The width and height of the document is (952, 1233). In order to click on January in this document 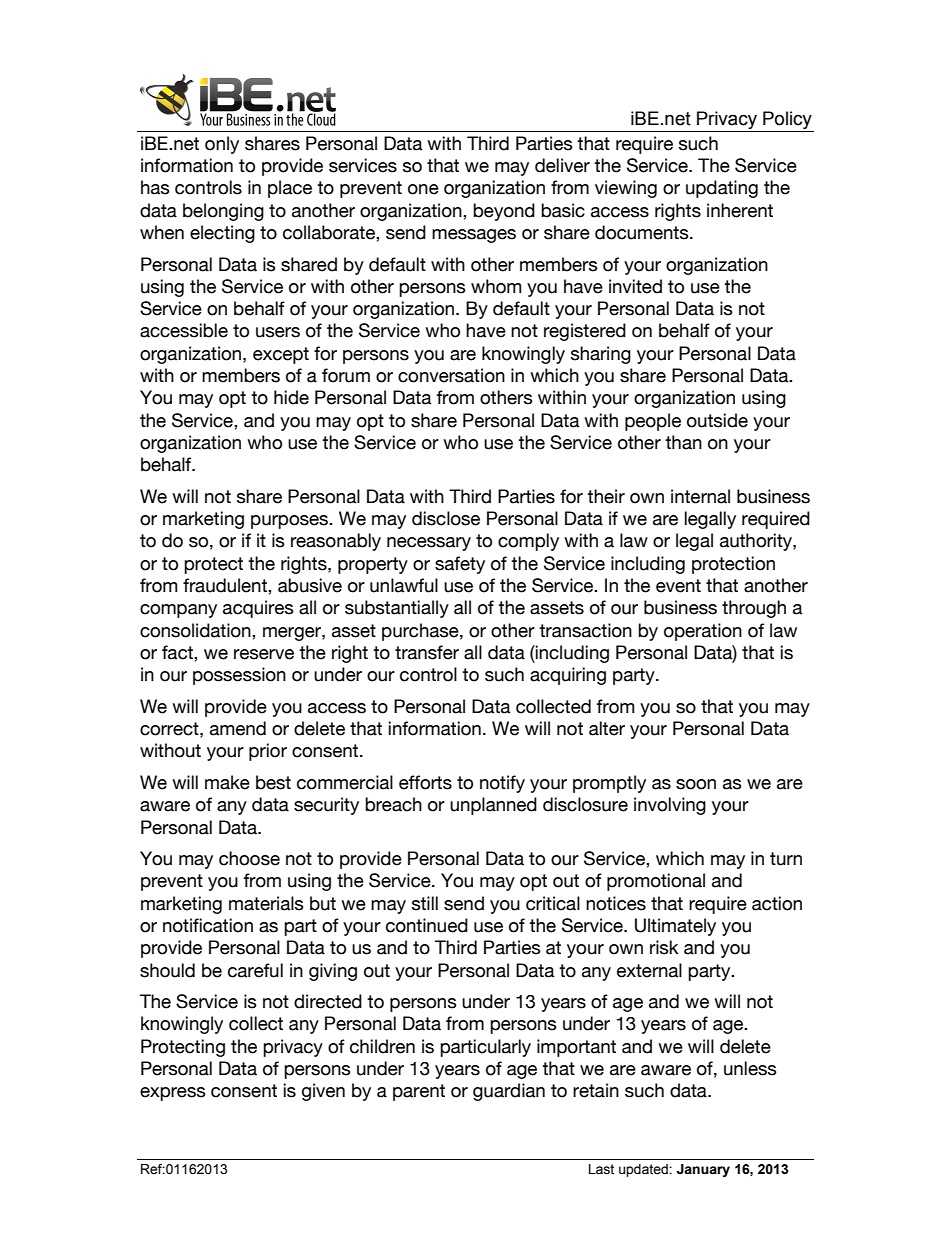, I will do `click(703, 1170)`.
